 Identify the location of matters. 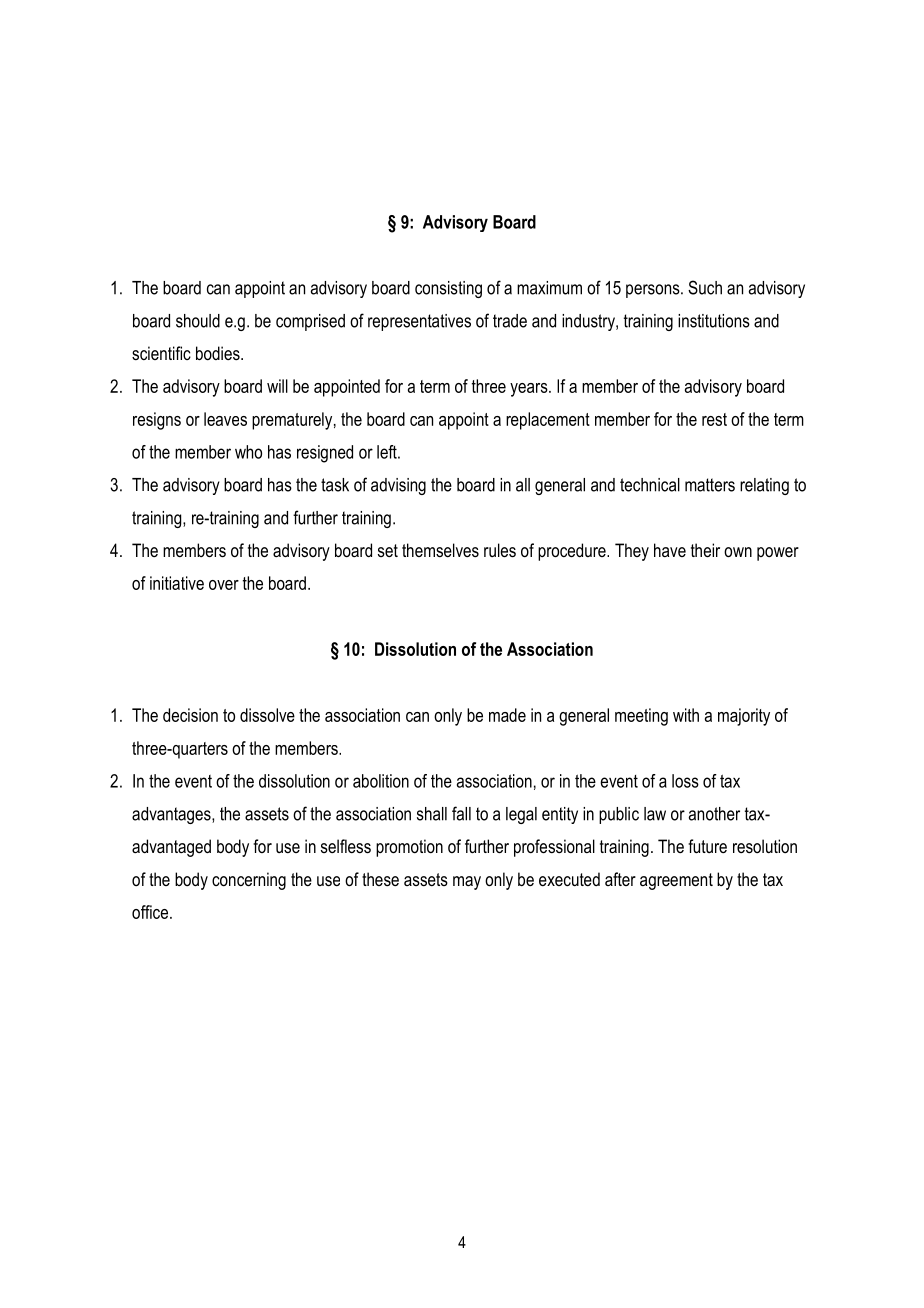
(710, 485).
